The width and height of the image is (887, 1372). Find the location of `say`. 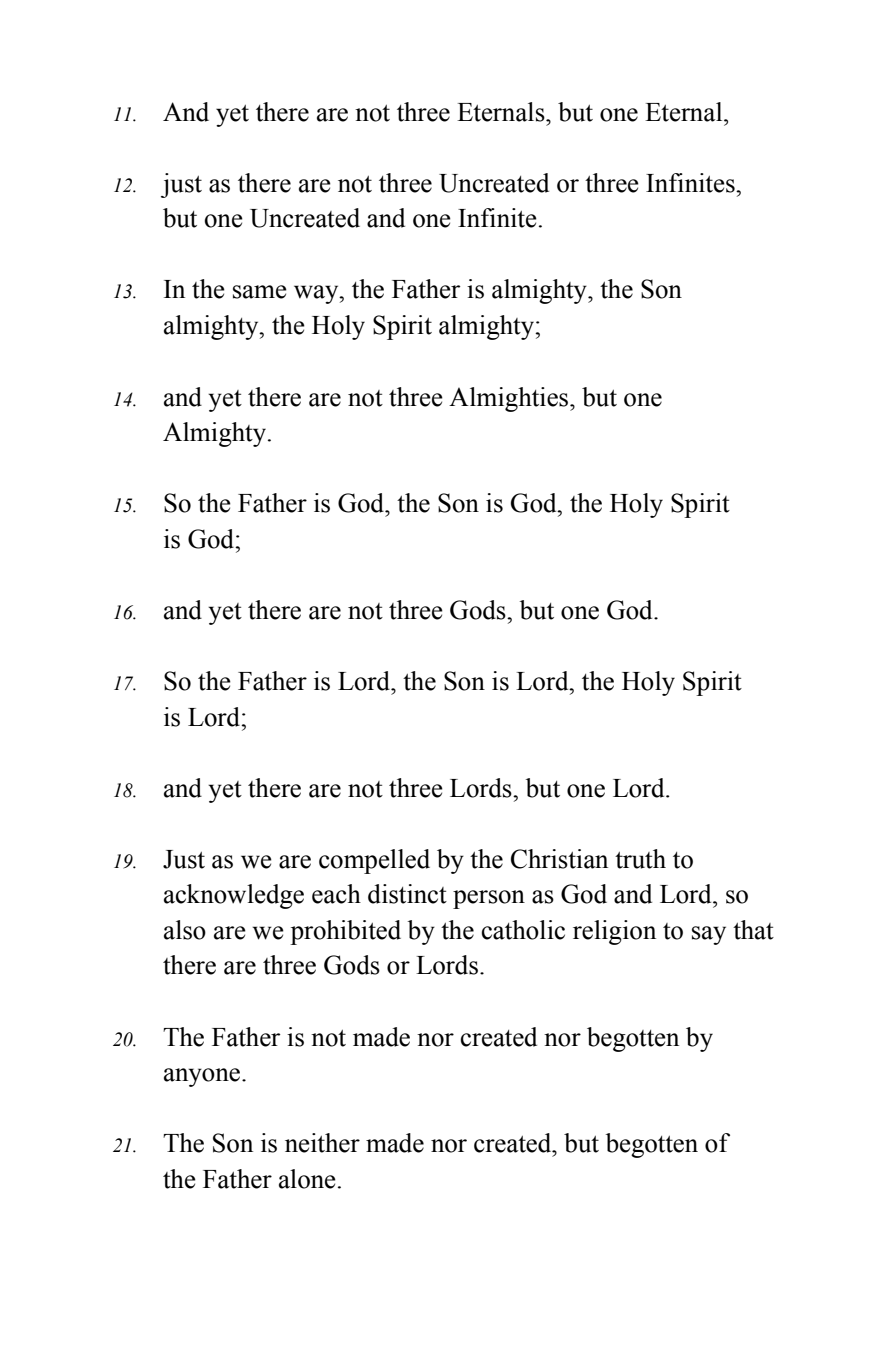

say is located at coordinates (709, 935).
